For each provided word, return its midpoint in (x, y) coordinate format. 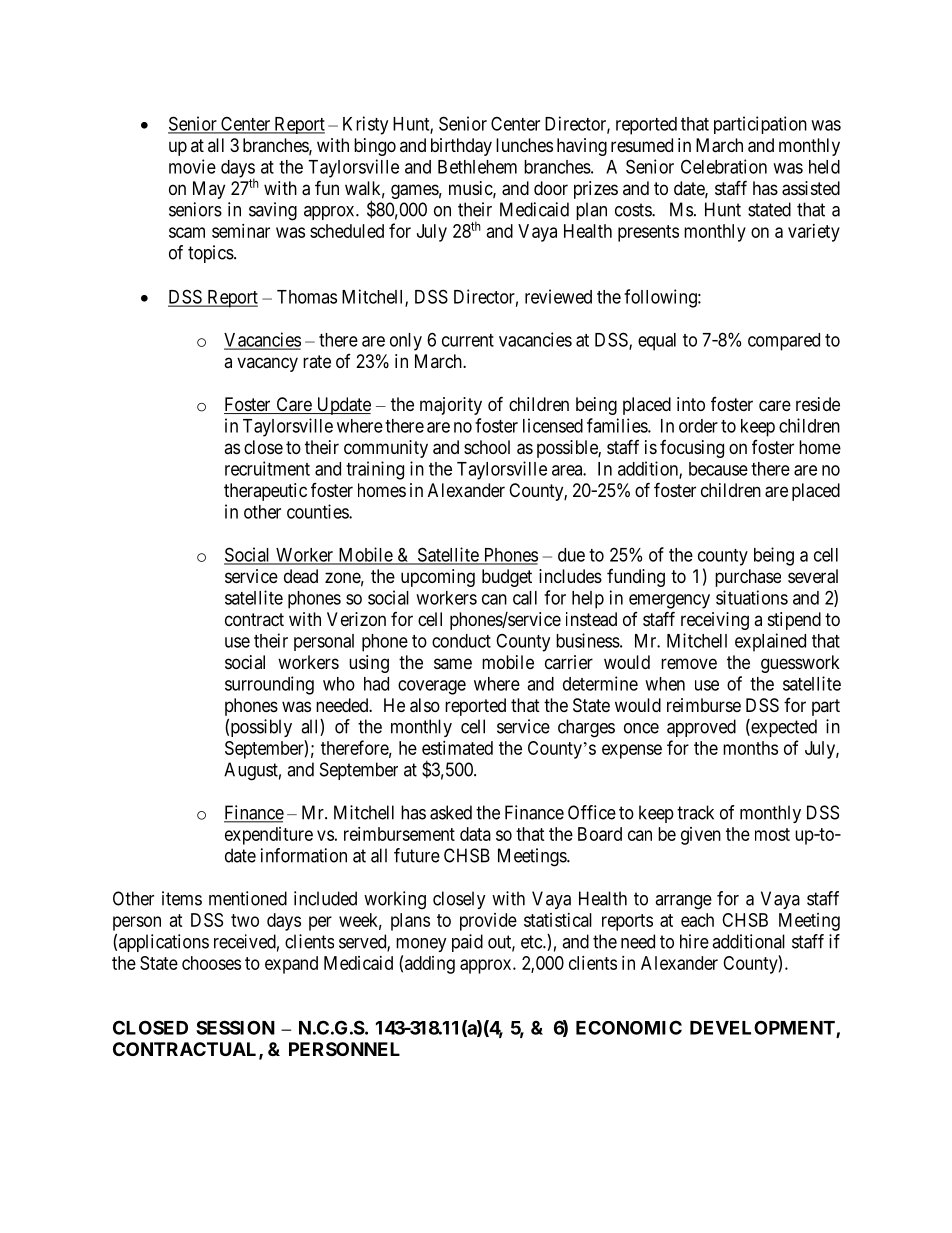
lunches (524, 145)
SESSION (235, 1027)
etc (532, 942)
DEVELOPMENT (763, 1028)
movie (192, 166)
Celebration (724, 166)
